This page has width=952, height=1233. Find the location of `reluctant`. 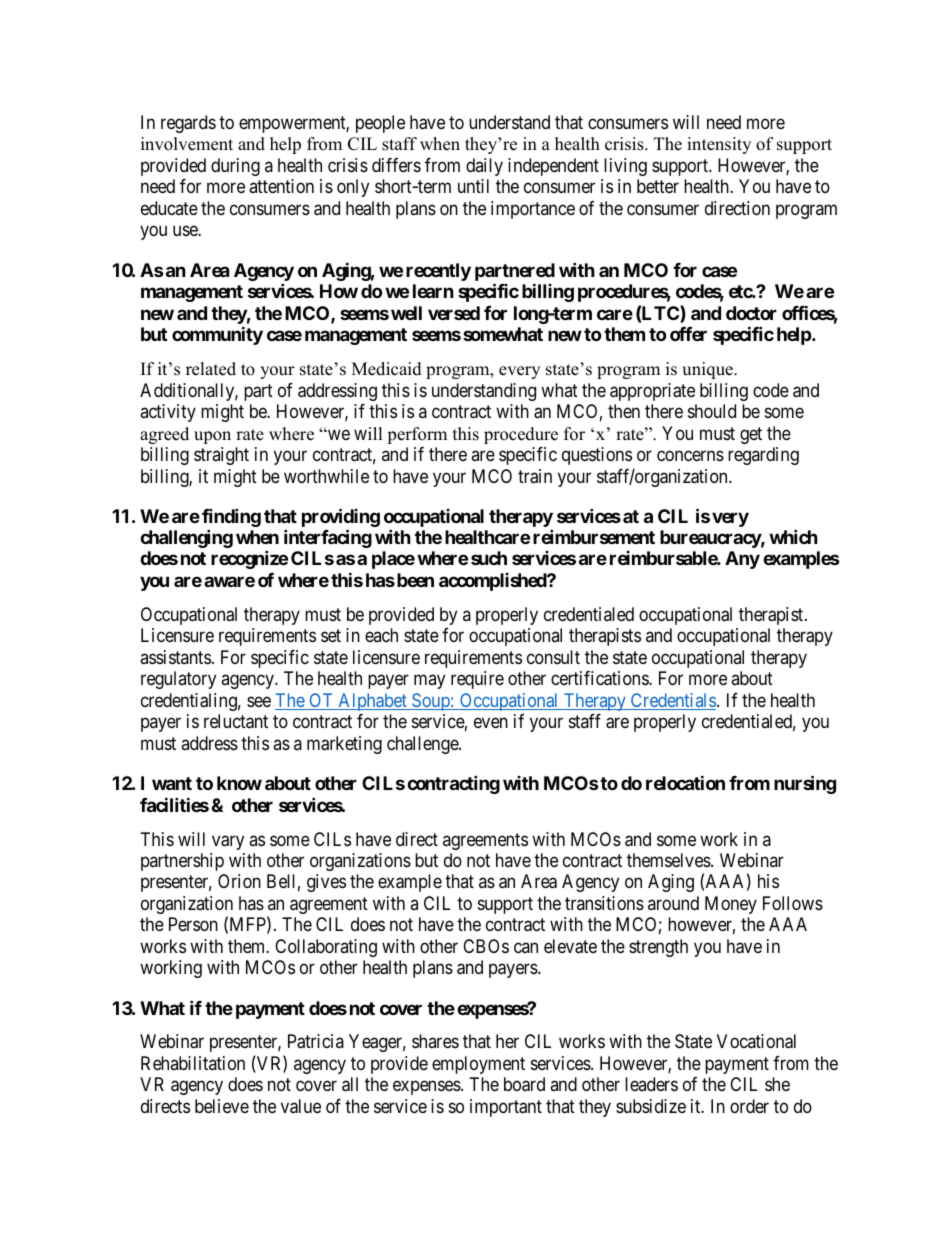

reluctant is located at coordinates (236, 721).
